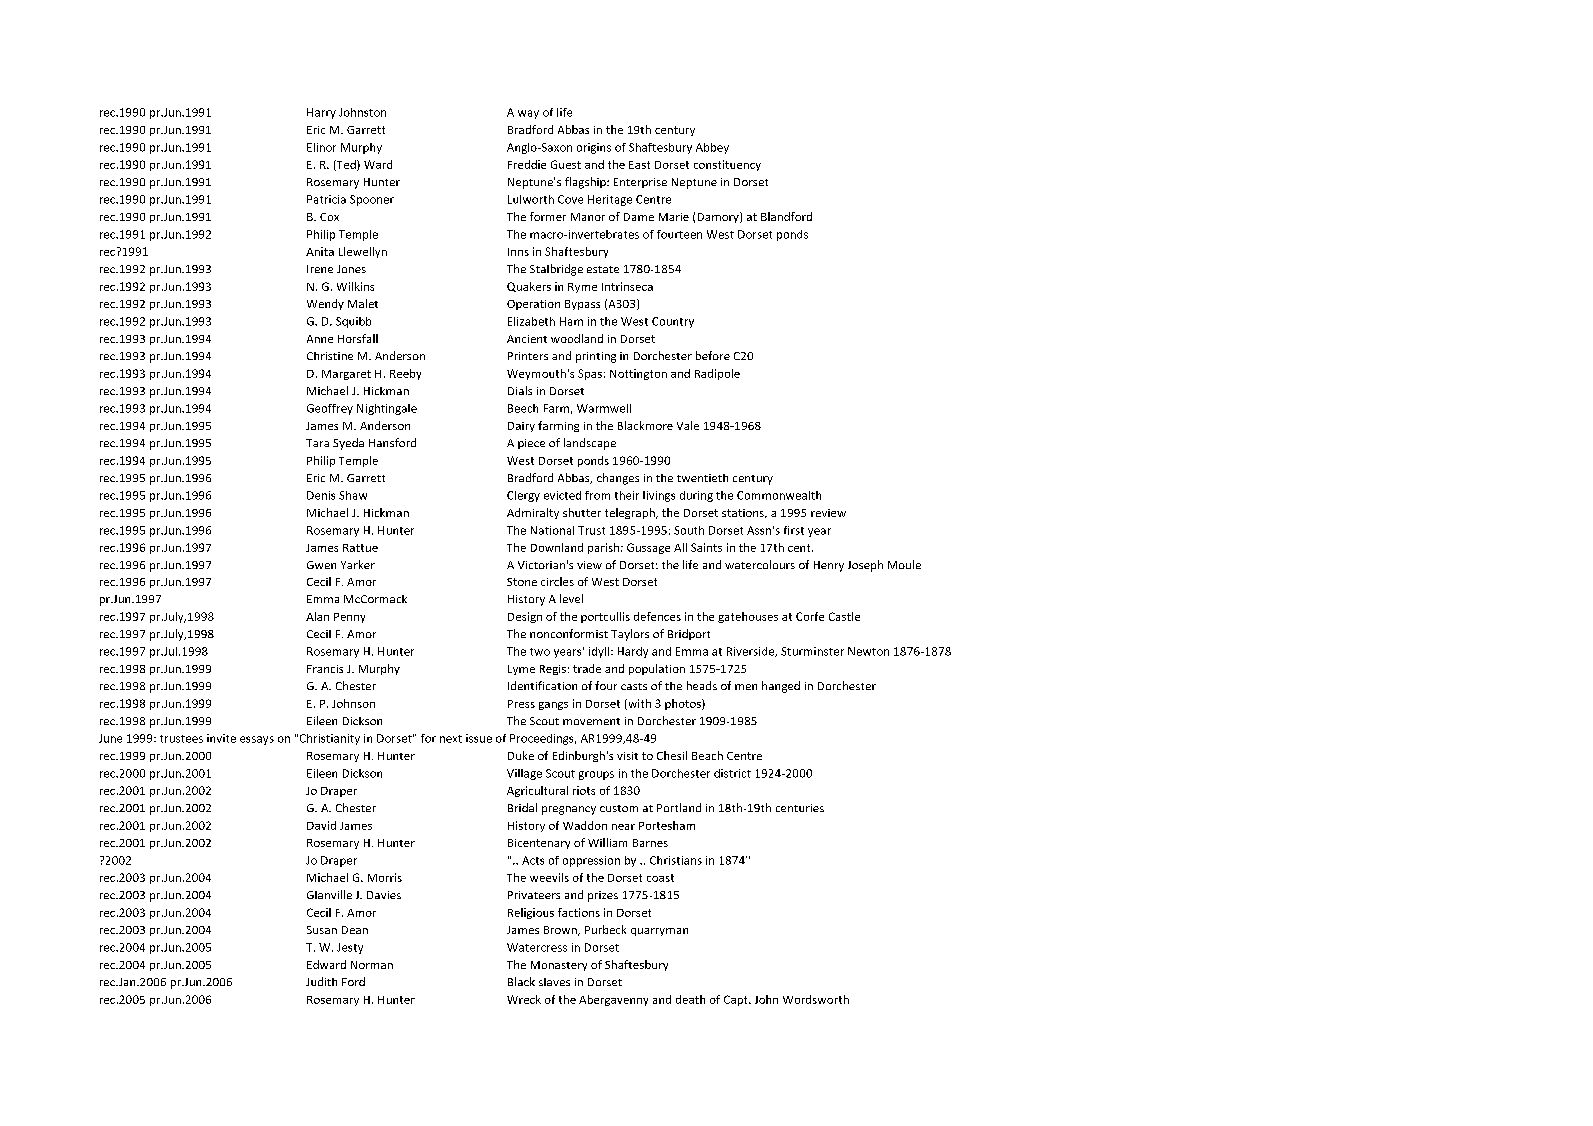  Describe the element at coordinates (521, 670) in the page. I see `Lyme` at that location.
